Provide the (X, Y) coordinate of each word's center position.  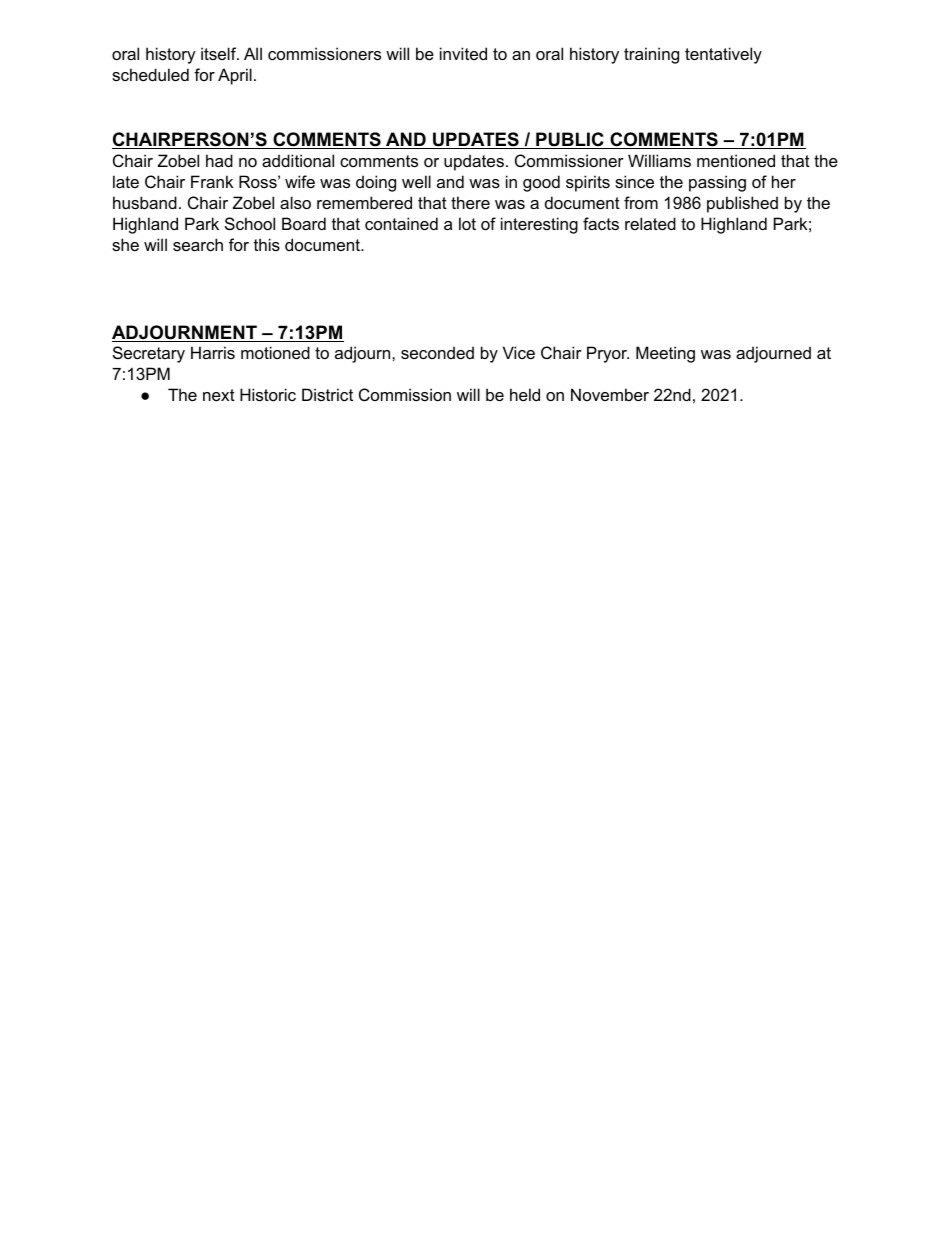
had (219, 160)
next (219, 395)
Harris (213, 352)
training (651, 55)
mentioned (736, 160)
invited (463, 53)
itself (220, 53)
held (525, 394)
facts (601, 223)
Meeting (665, 354)
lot (467, 223)
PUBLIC (570, 140)
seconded (437, 352)
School (250, 223)
